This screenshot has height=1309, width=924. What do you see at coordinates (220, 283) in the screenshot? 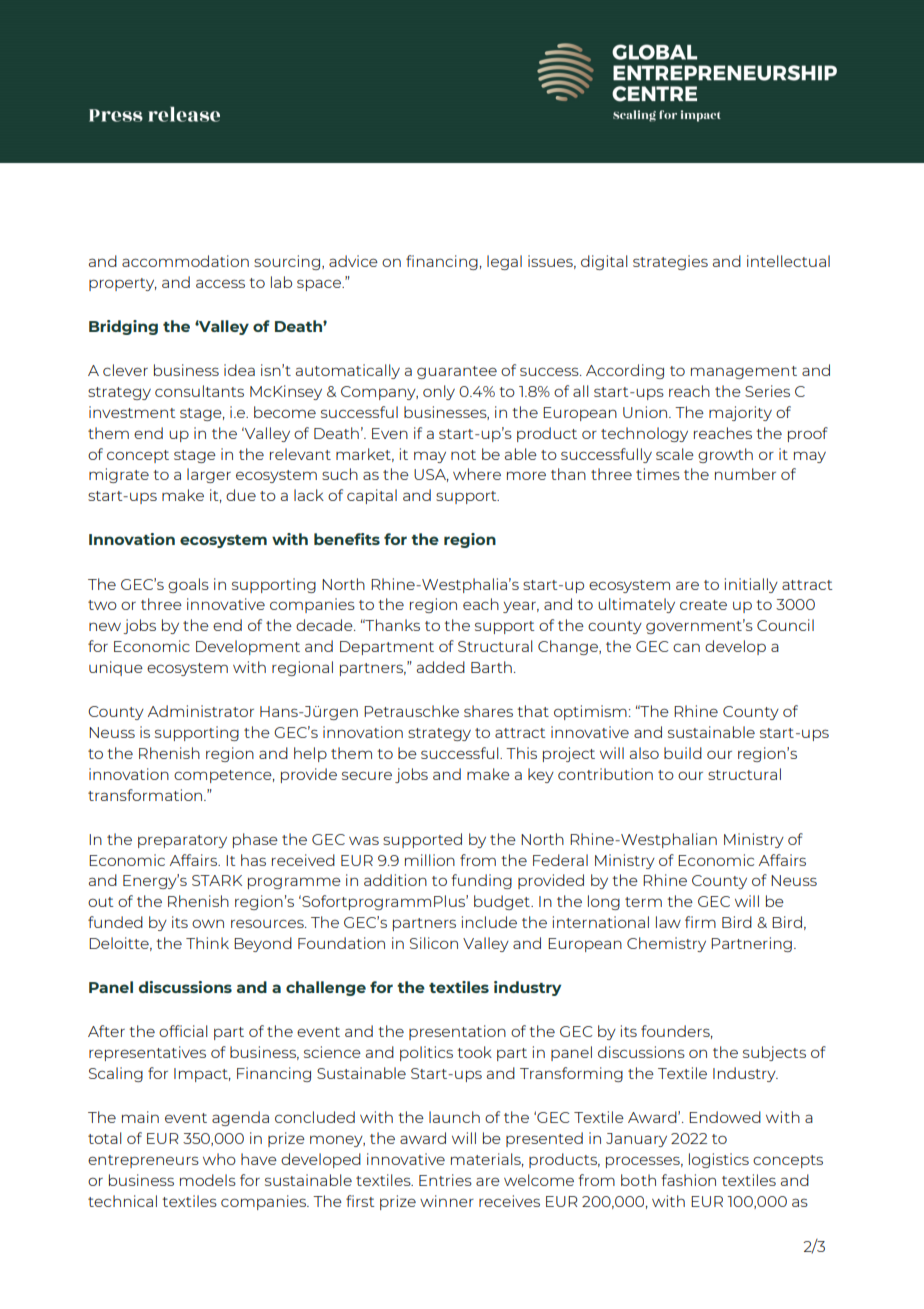
I see `access` at bounding box center [220, 283].
